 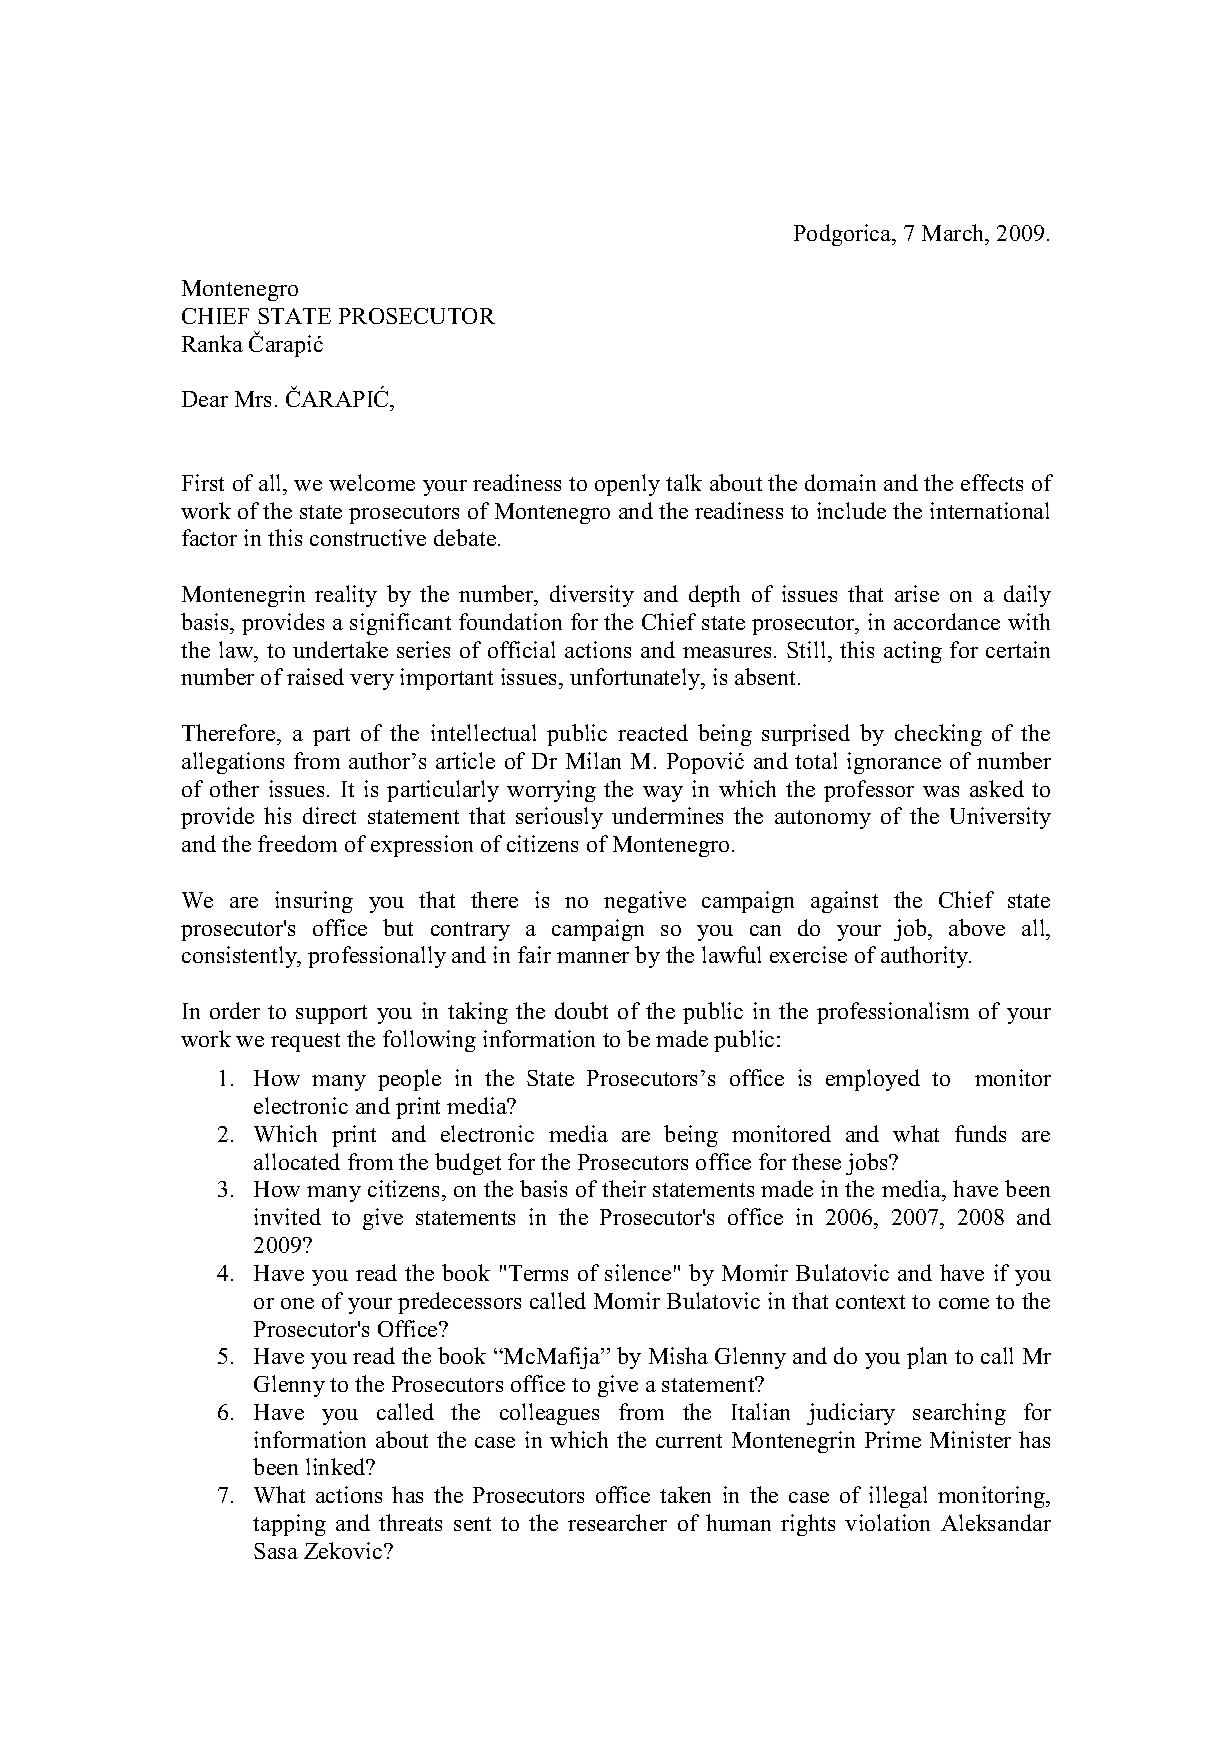 I want to click on openly, so click(x=627, y=485).
